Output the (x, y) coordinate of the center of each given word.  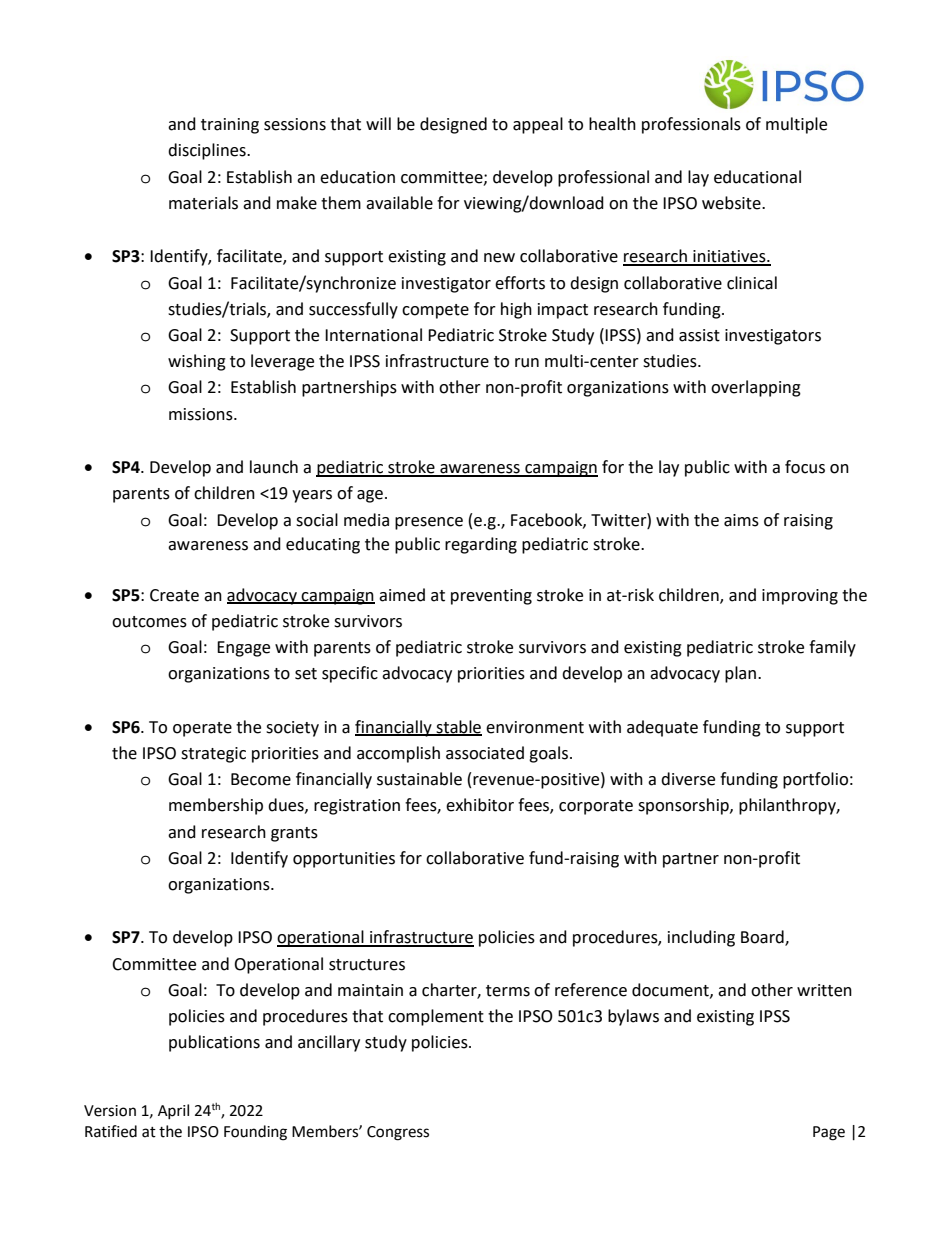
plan (742, 674)
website (732, 203)
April (173, 1111)
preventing (491, 597)
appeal (538, 125)
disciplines (208, 151)
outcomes (149, 622)
